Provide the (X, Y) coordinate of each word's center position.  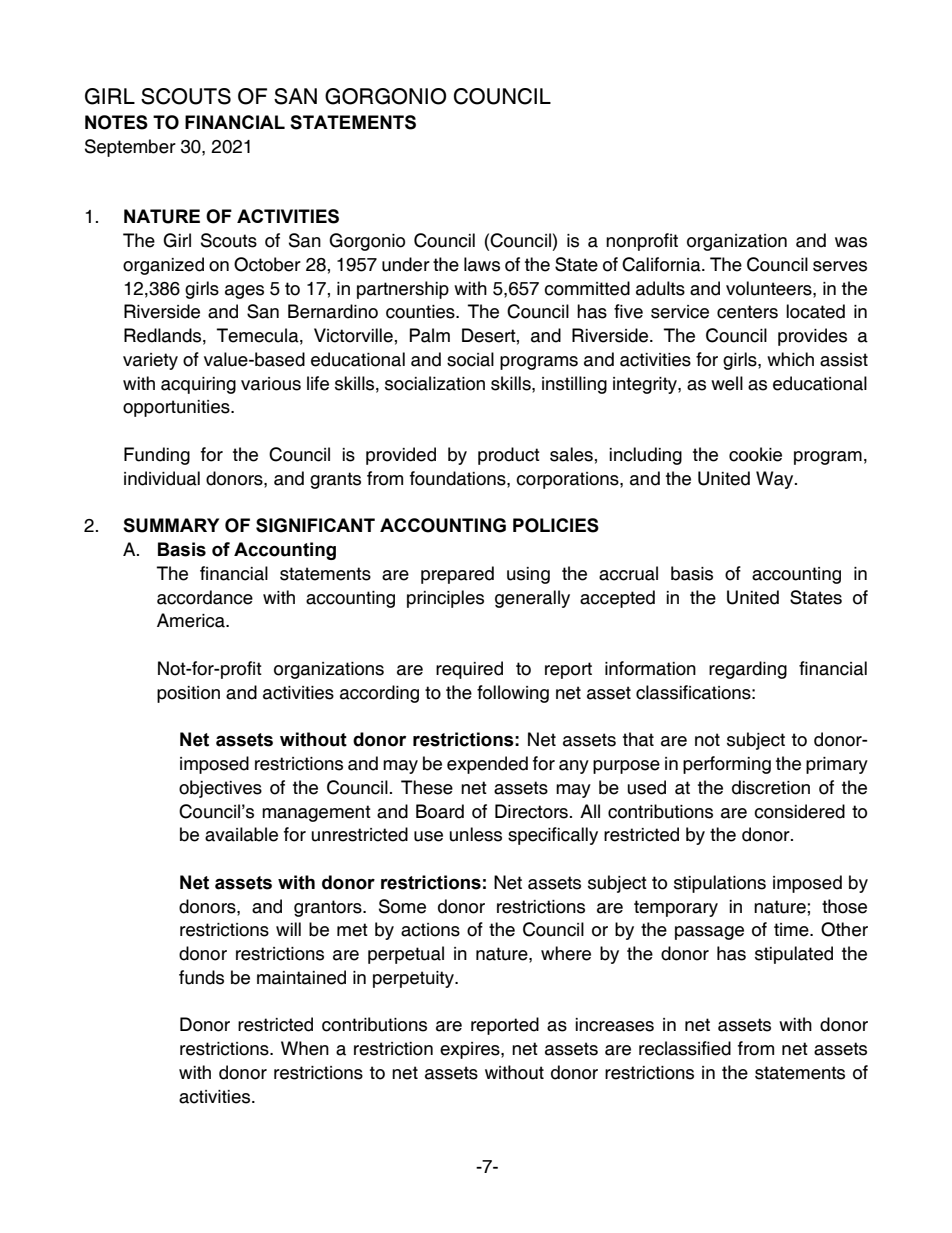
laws (482, 264)
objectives (220, 789)
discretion (771, 787)
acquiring (198, 385)
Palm (430, 335)
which (790, 359)
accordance (205, 597)
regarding (748, 670)
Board (440, 811)
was (851, 242)
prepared (457, 575)
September (130, 148)
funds (201, 977)
